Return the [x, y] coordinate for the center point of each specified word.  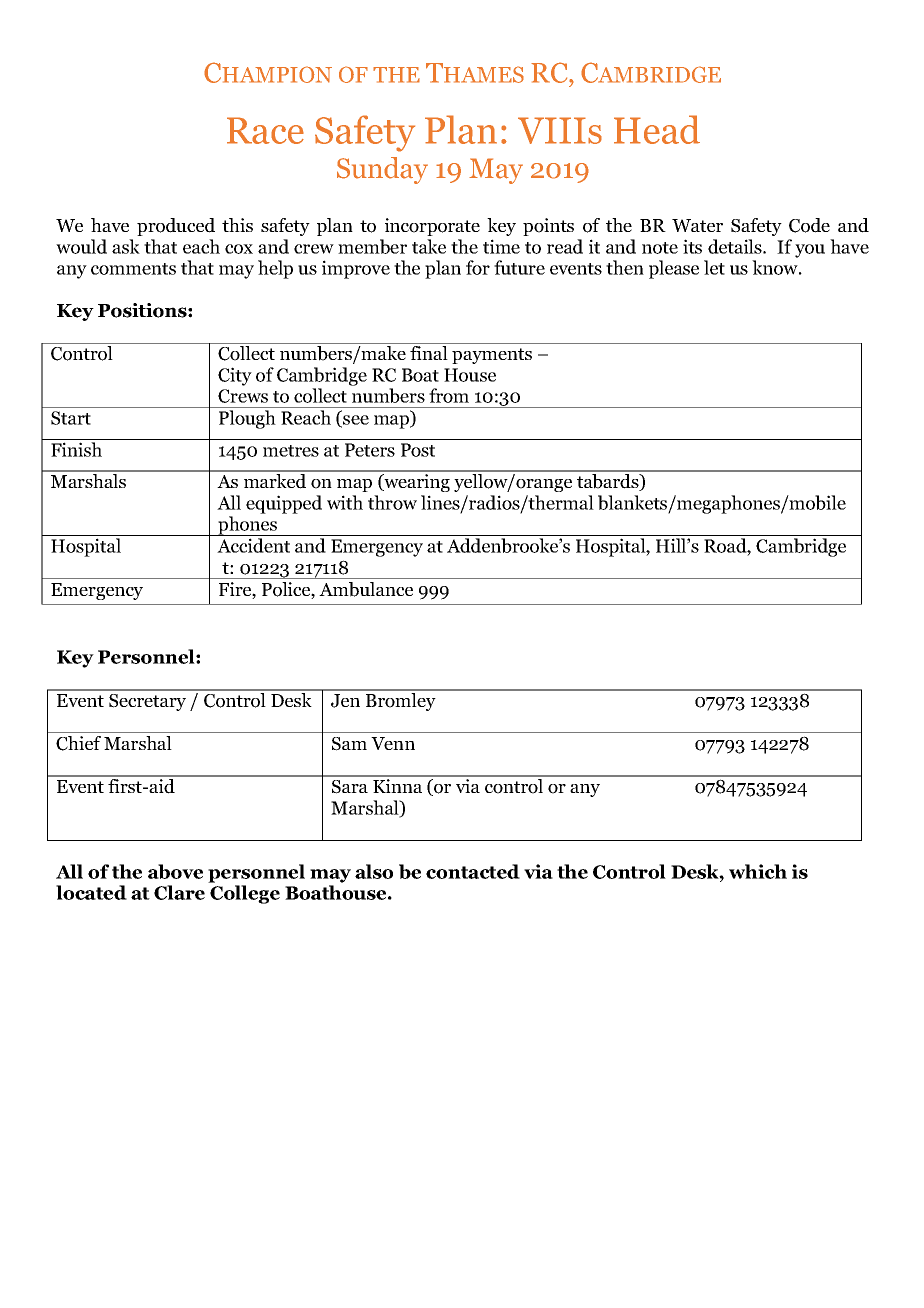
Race [265, 130]
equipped [284, 504]
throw [392, 502]
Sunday [382, 170]
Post [418, 450]
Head [657, 129]
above [175, 871]
